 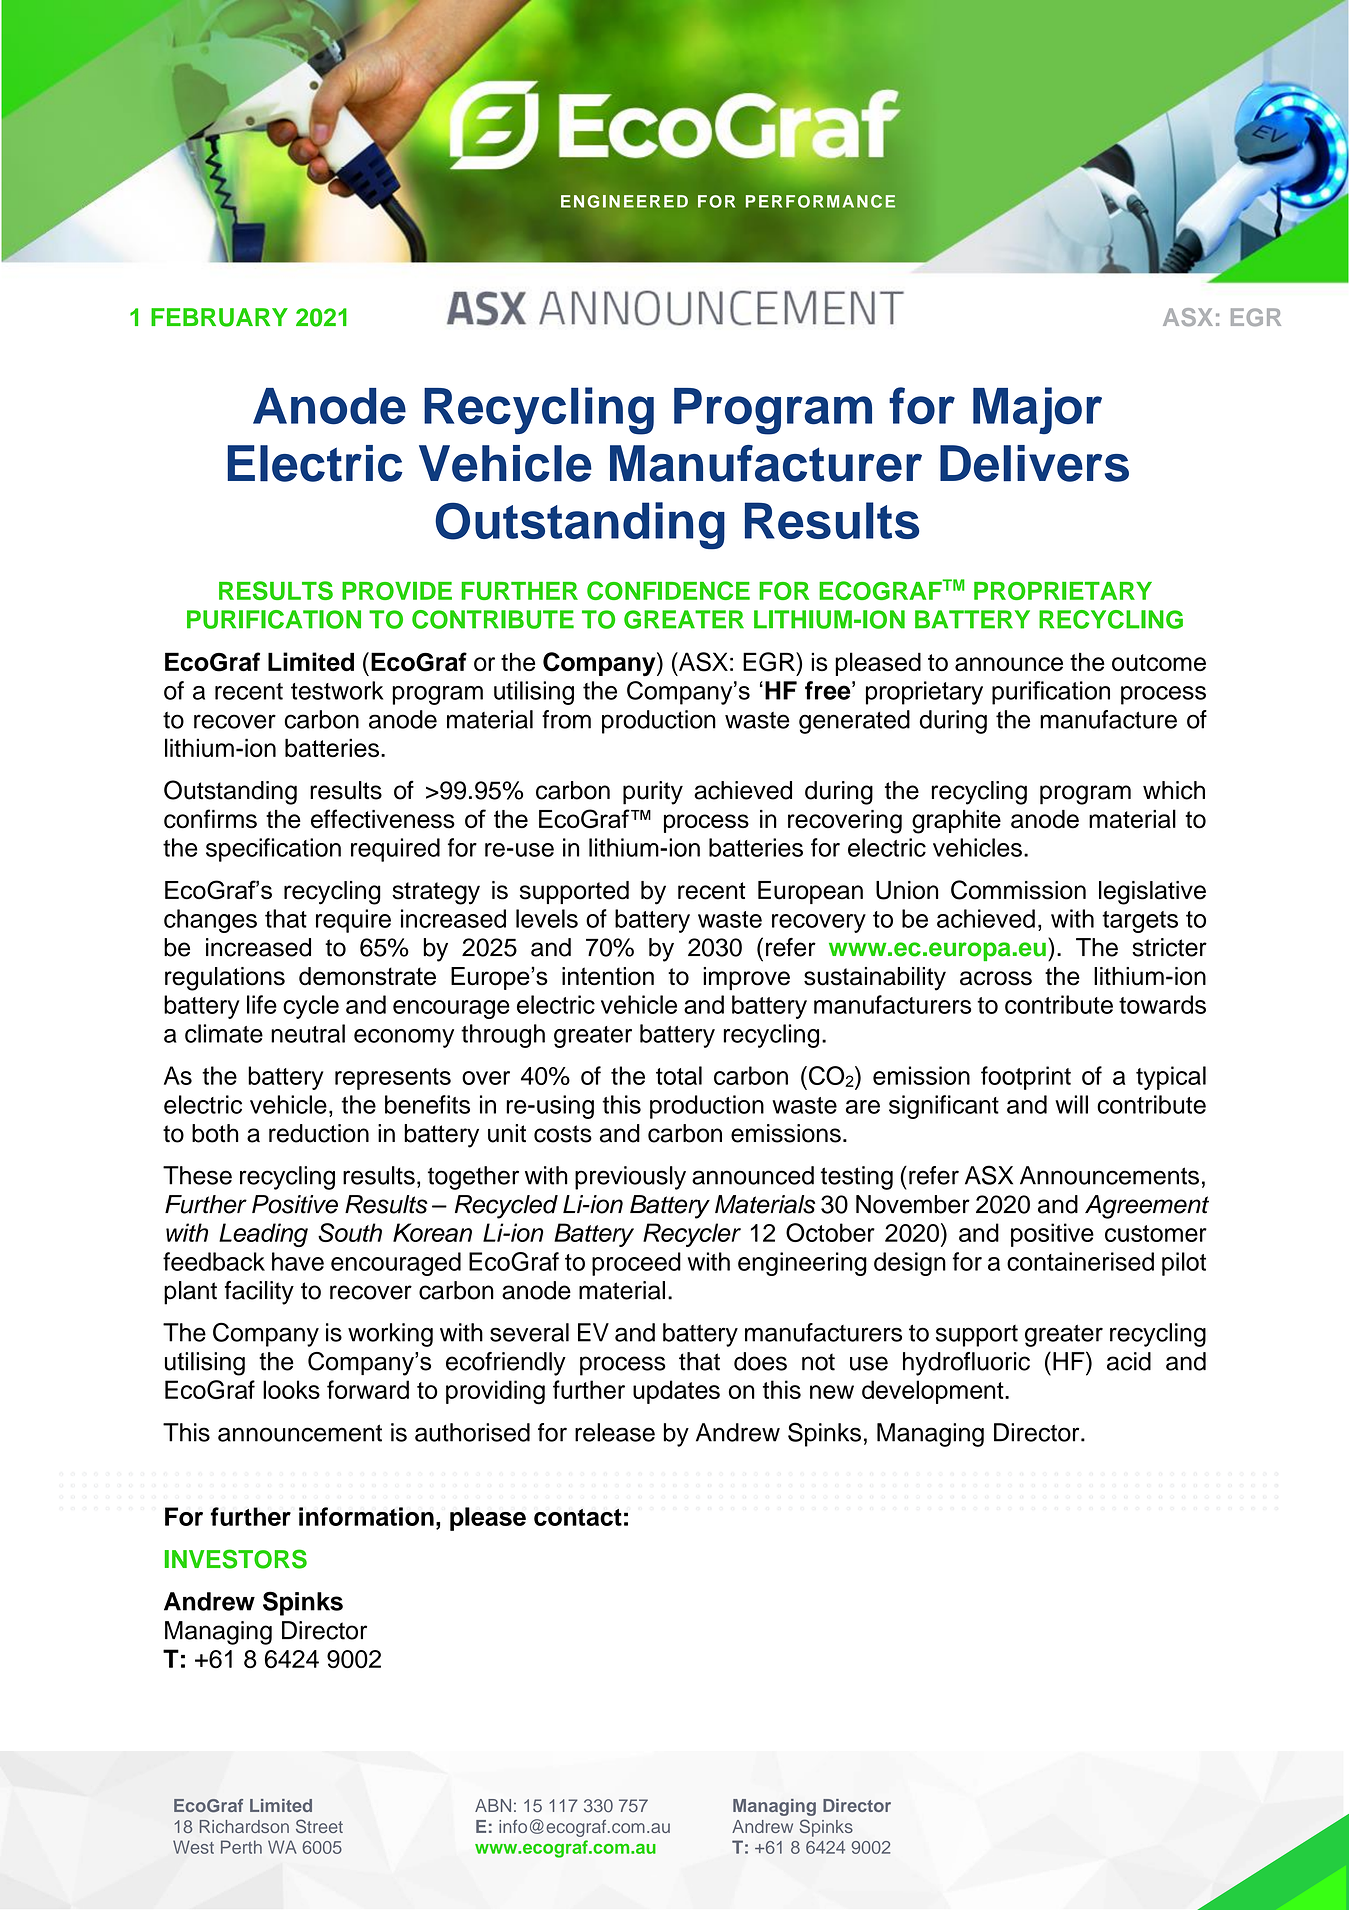 I want to click on CONFIDENCE, so click(x=668, y=590).
